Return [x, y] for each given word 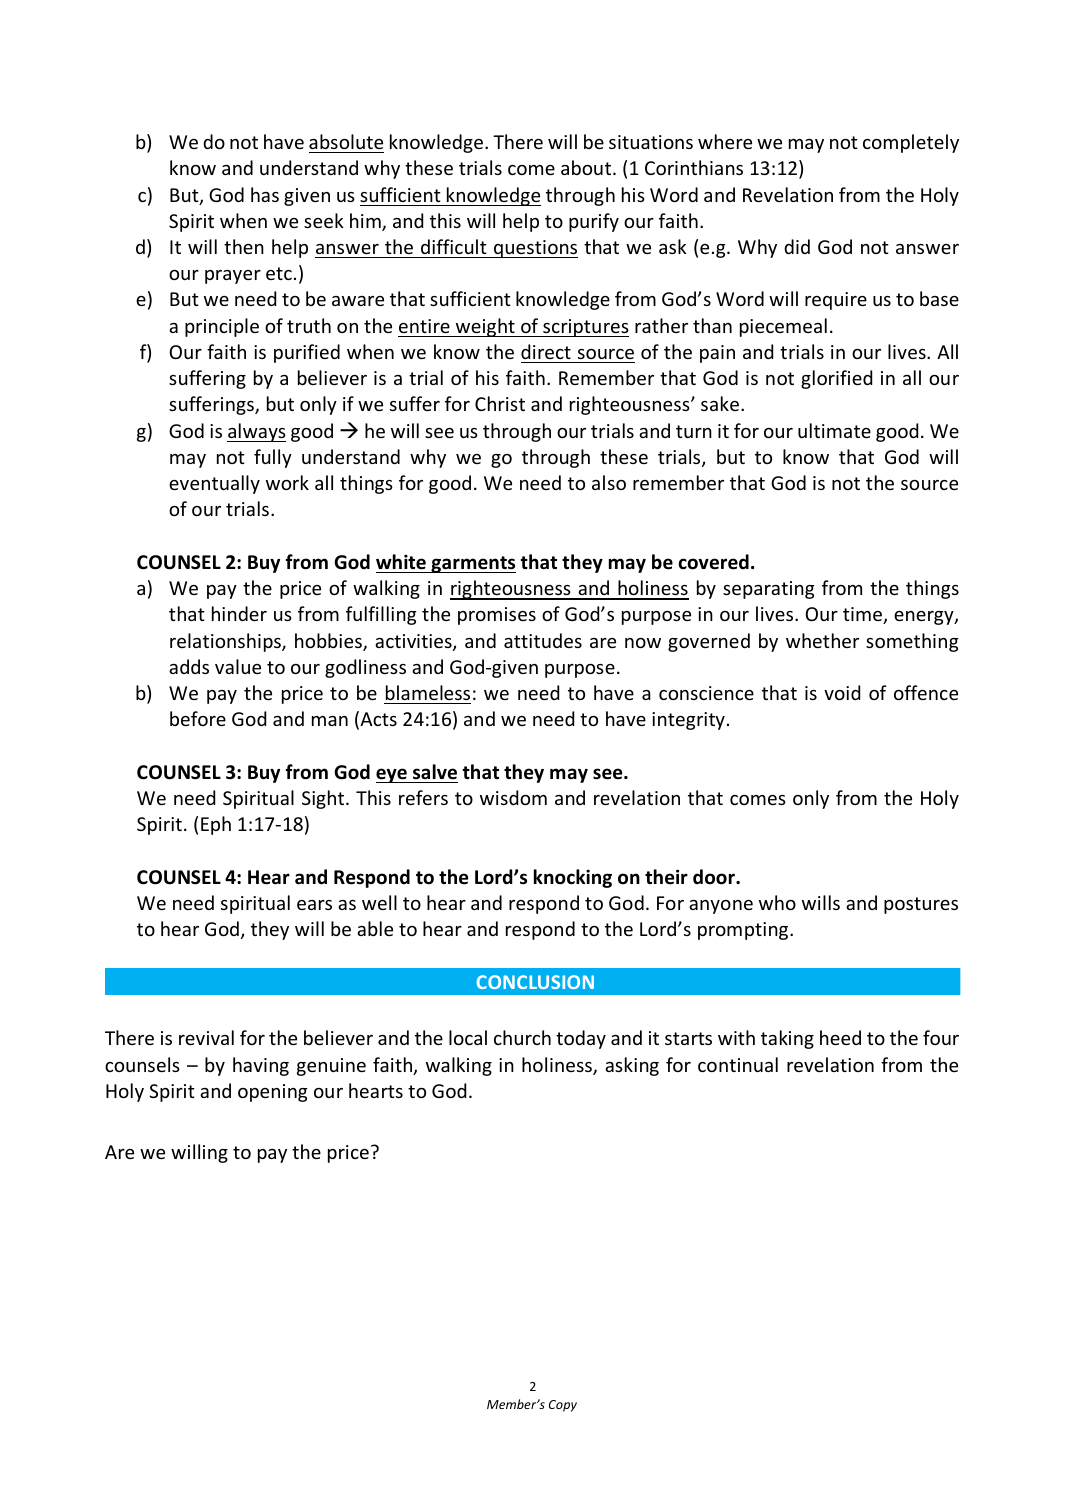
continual [738, 1064]
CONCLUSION [535, 982]
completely [911, 143]
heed [840, 1037]
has [265, 194]
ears [314, 905]
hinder [239, 613]
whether [822, 640]
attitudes [543, 640]
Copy [563, 1406]
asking [632, 1066]
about [587, 167]
